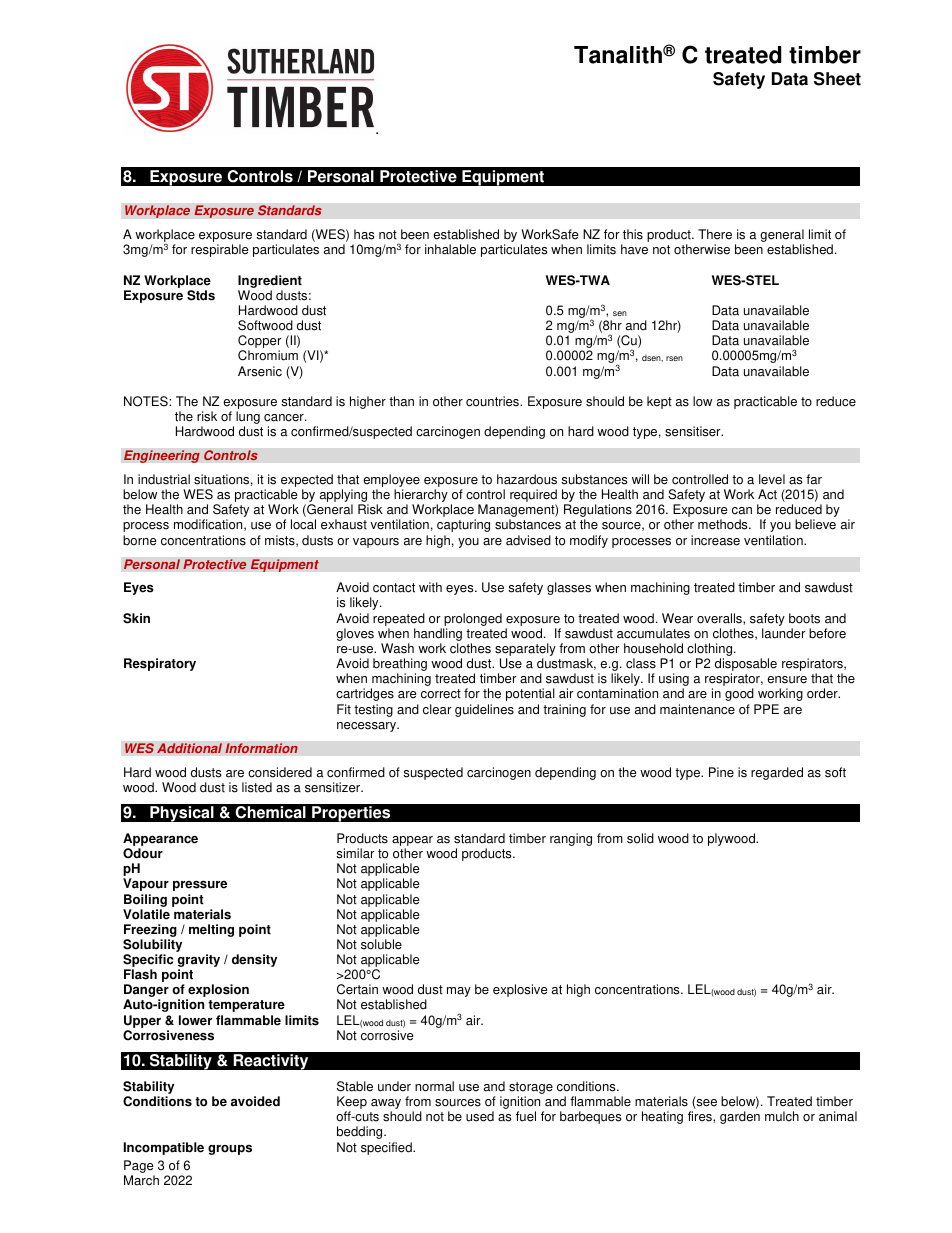 Image resolution: width=952 pixels, height=1233 pixels. What do you see at coordinates (633, 234) in the document?
I see `this` at bounding box center [633, 234].
